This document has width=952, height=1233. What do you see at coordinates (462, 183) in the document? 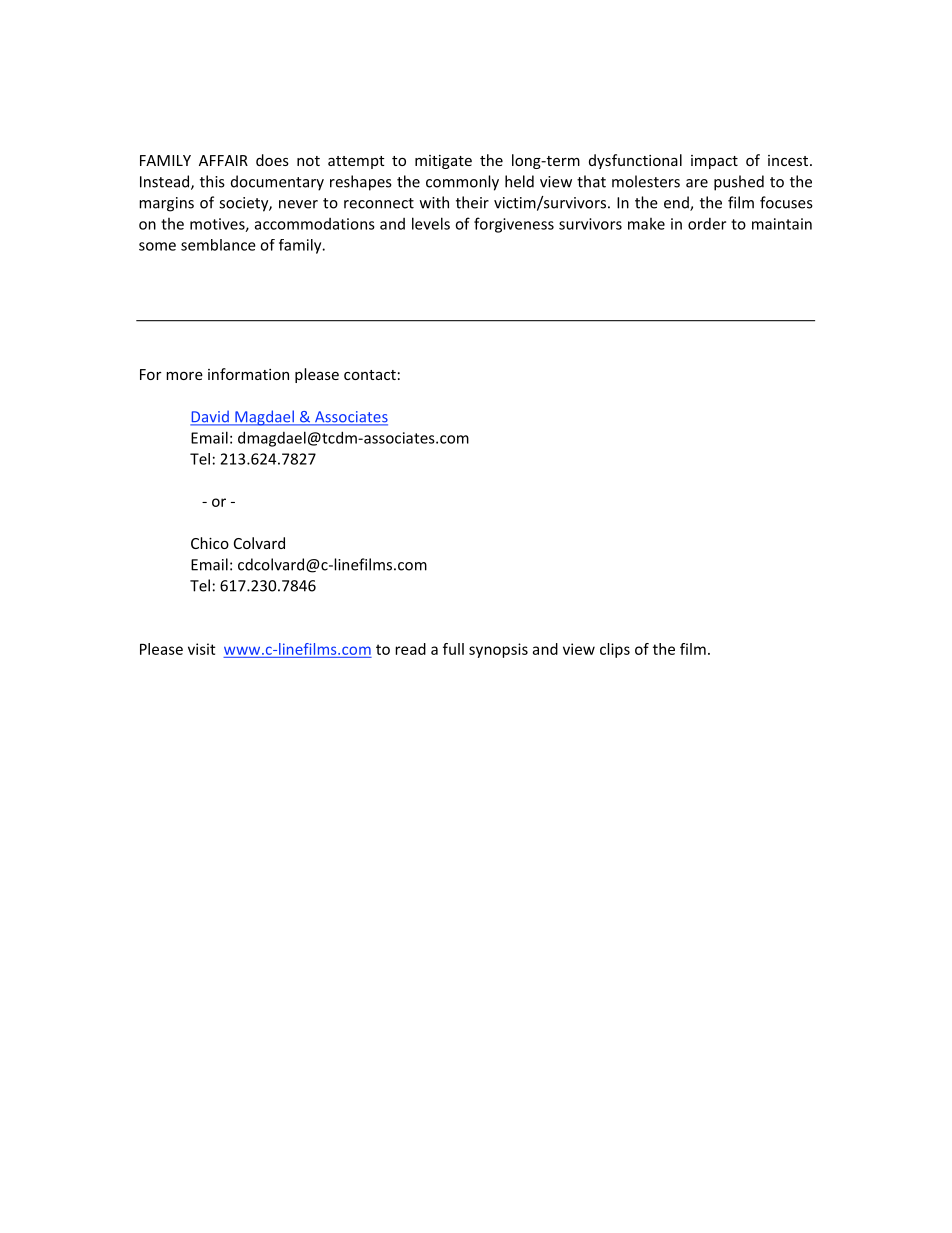
I see `commonly` at bounding box center [462, 183].
